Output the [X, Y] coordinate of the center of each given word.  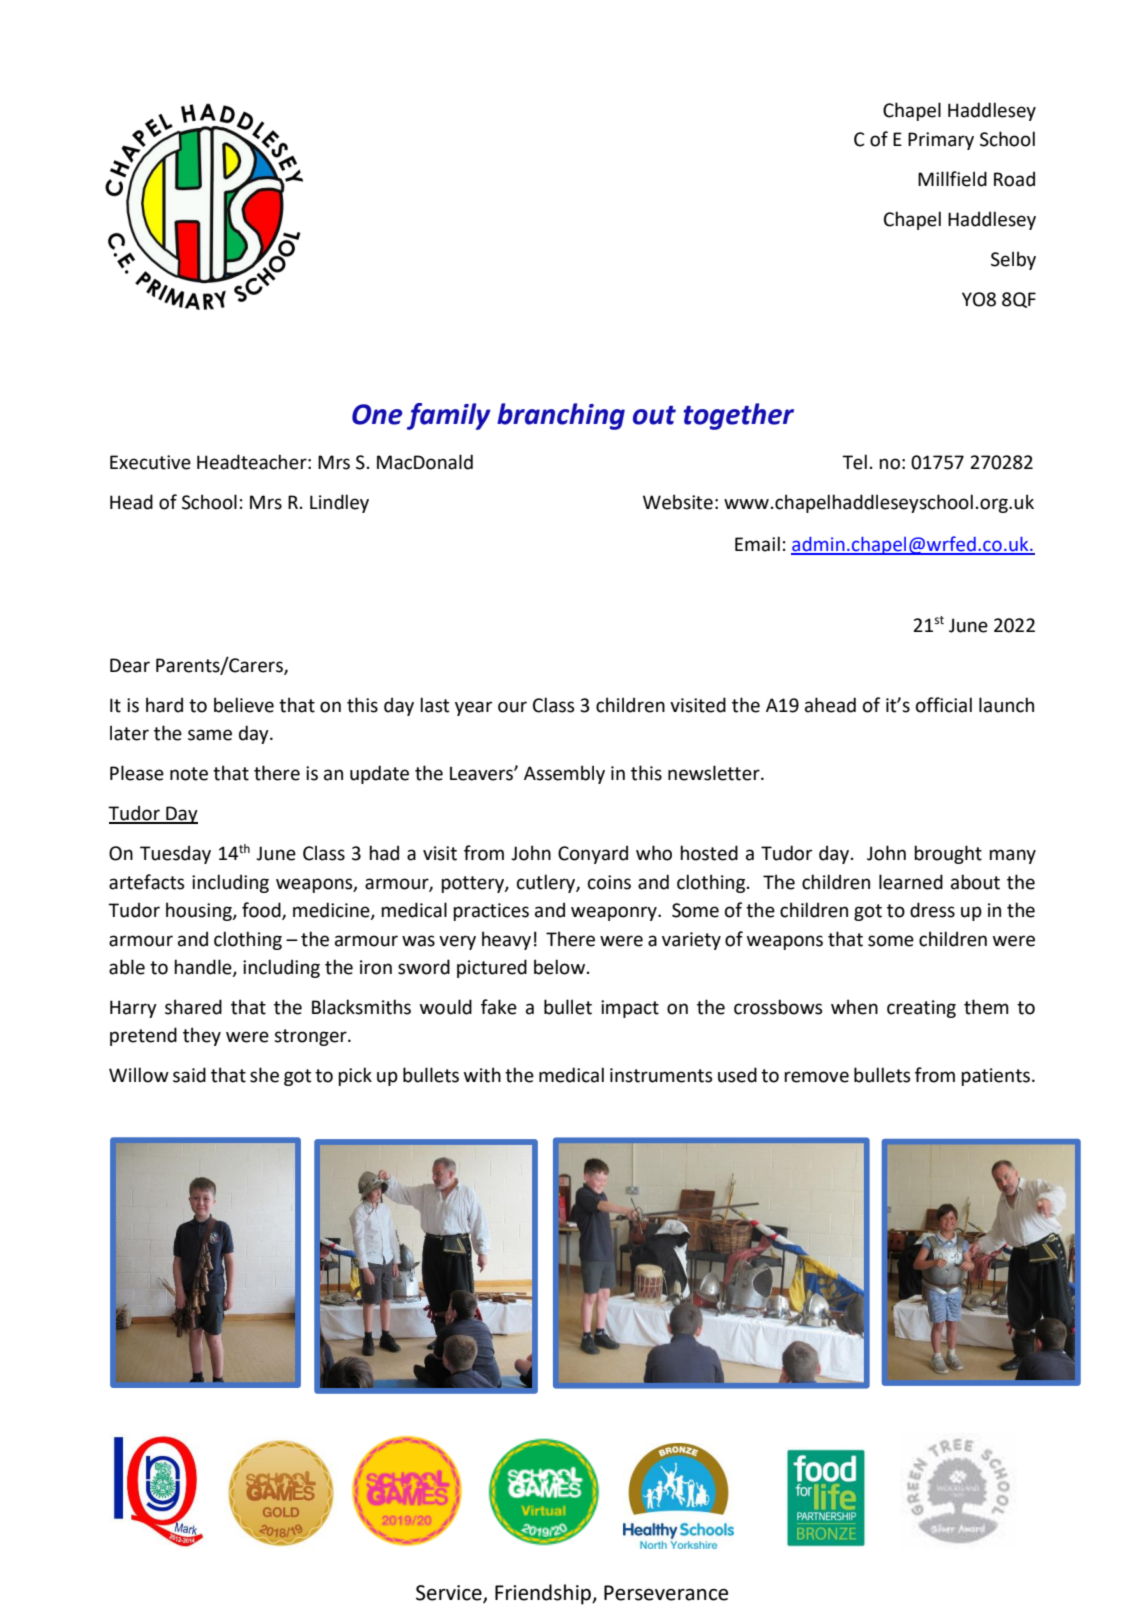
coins [609, 882]
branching [561, 416]
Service [450, 1593]
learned [911, 882]
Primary [941, 141]
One [377, 414]
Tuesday [175, 854]
